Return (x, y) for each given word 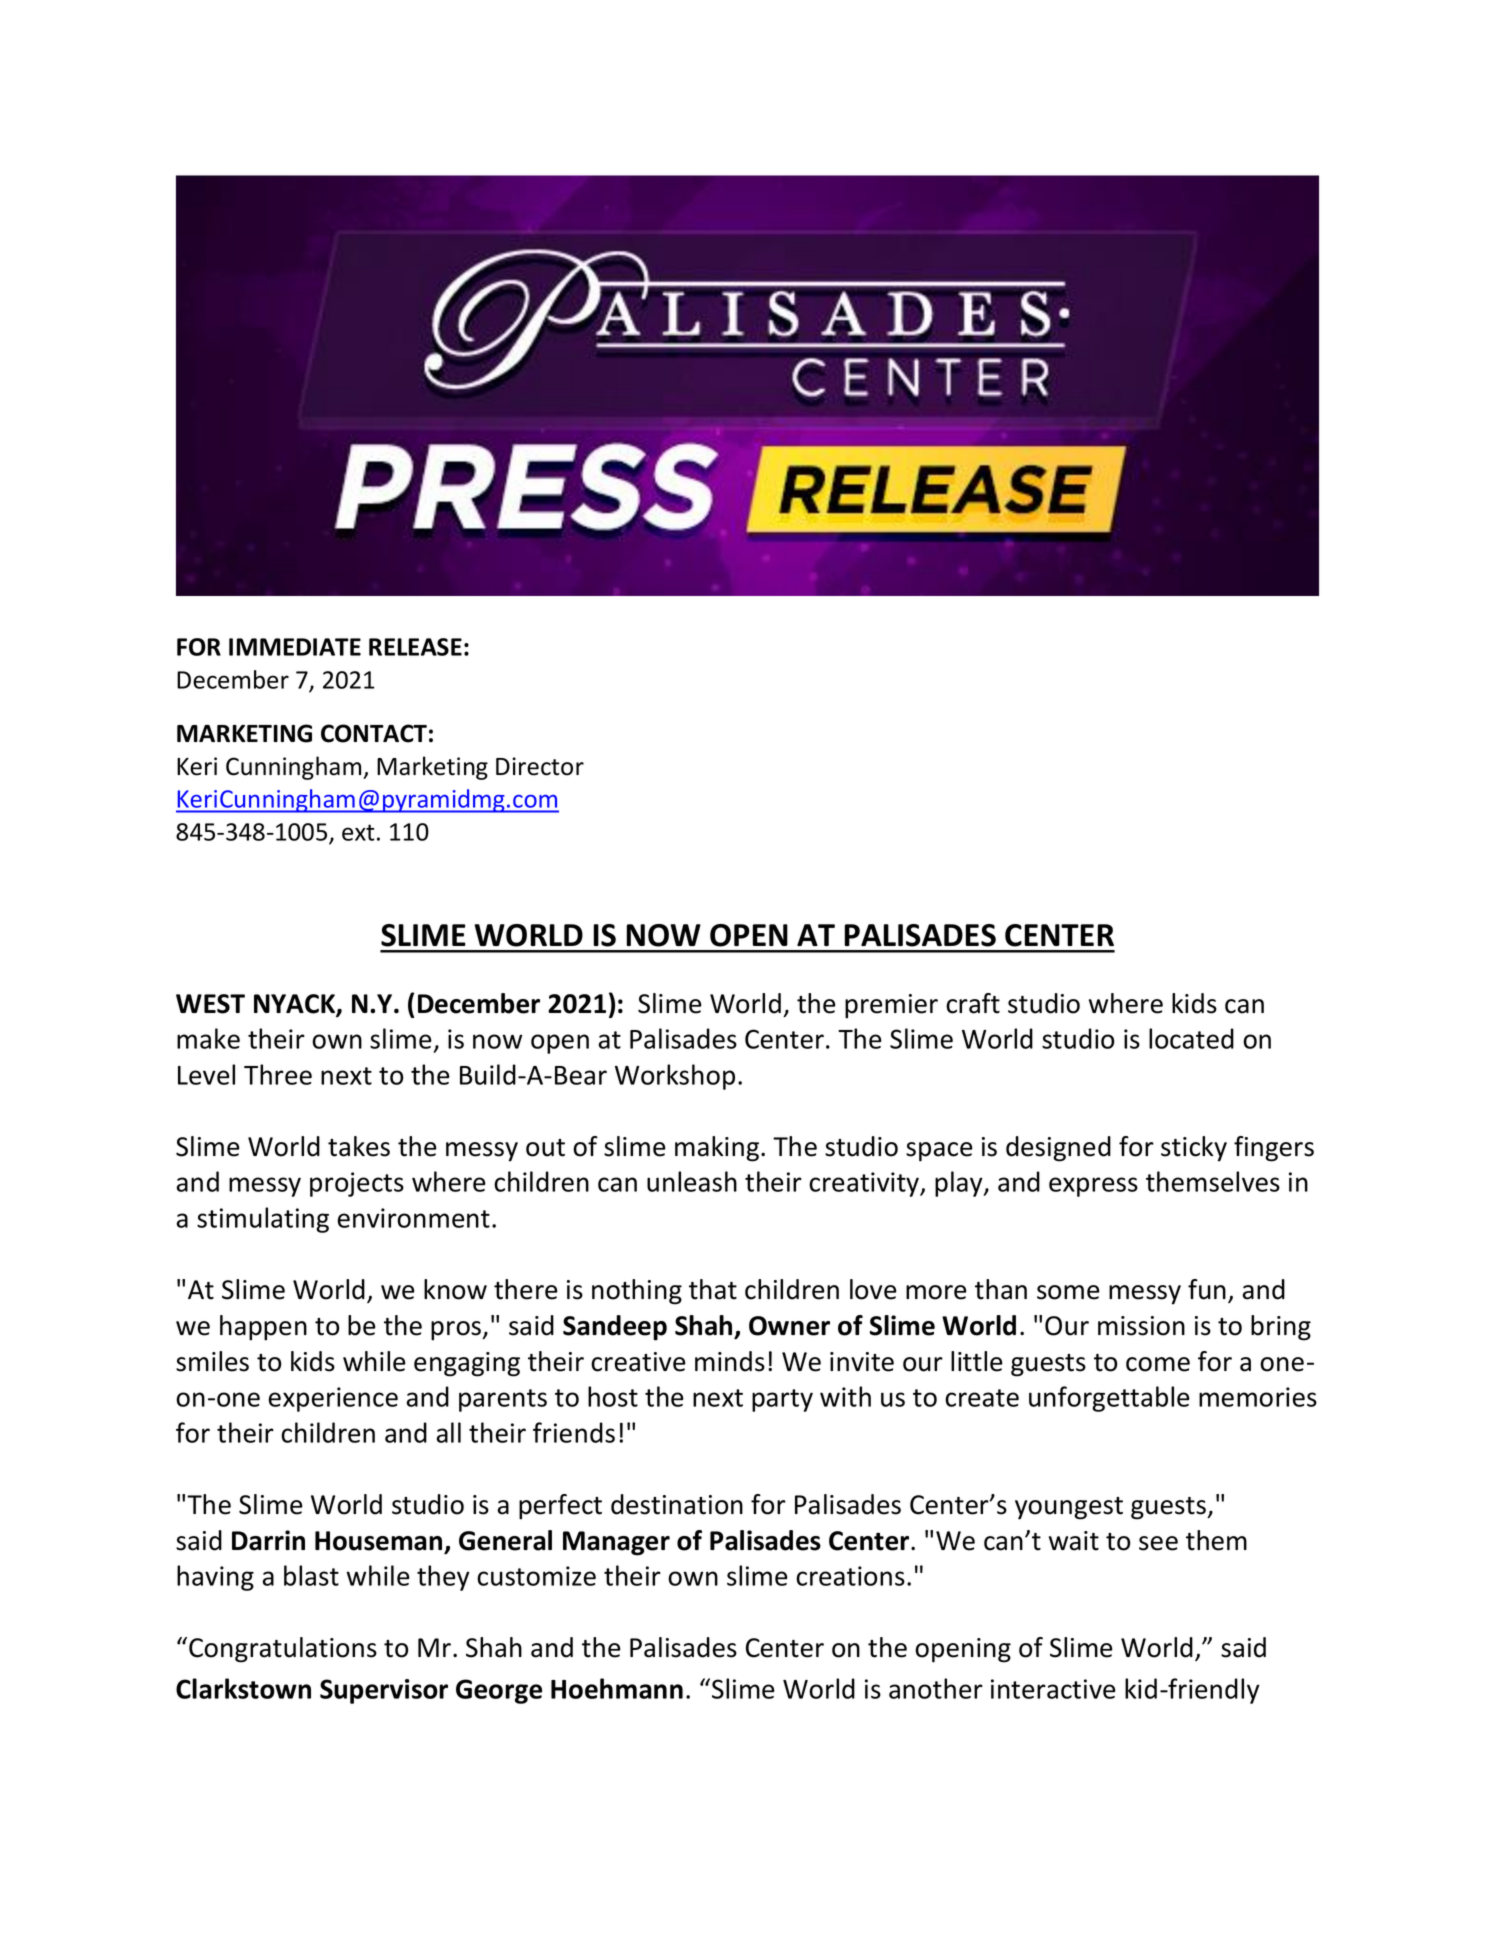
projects (357, 1184)
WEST (210, 1004)
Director (540, 766)
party (782, 1400)
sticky (1194, 1149)
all (449, 1432)
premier (891, 1006)
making (718, 1149)
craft (973, 1003)
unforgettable (1109, 1399)
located (1191, 1038)
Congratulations (283, 1650)
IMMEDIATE (295, 647)
